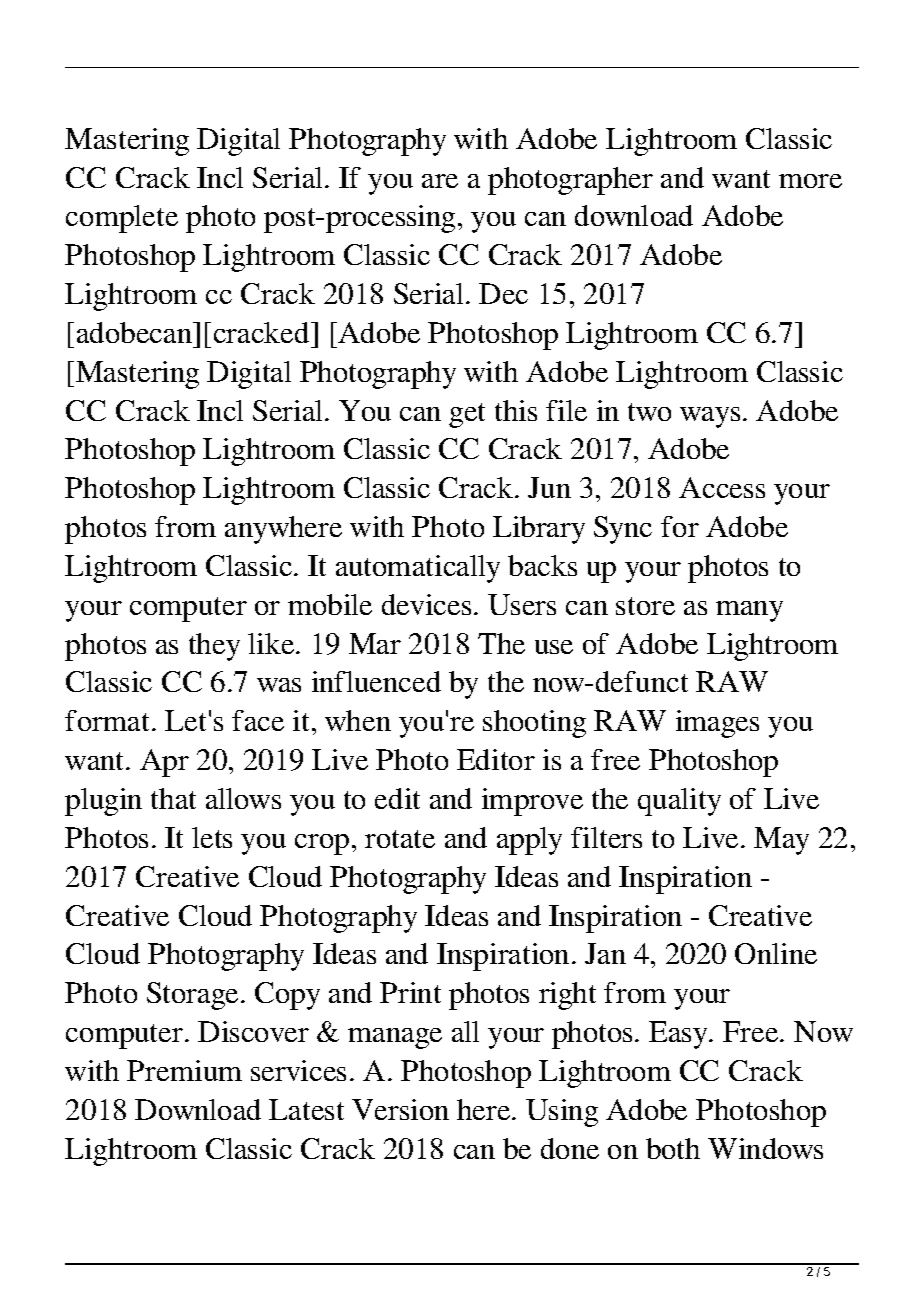  Describe the element at coordinates (539, 530) in the screenshot. I see `Library` at that location.
